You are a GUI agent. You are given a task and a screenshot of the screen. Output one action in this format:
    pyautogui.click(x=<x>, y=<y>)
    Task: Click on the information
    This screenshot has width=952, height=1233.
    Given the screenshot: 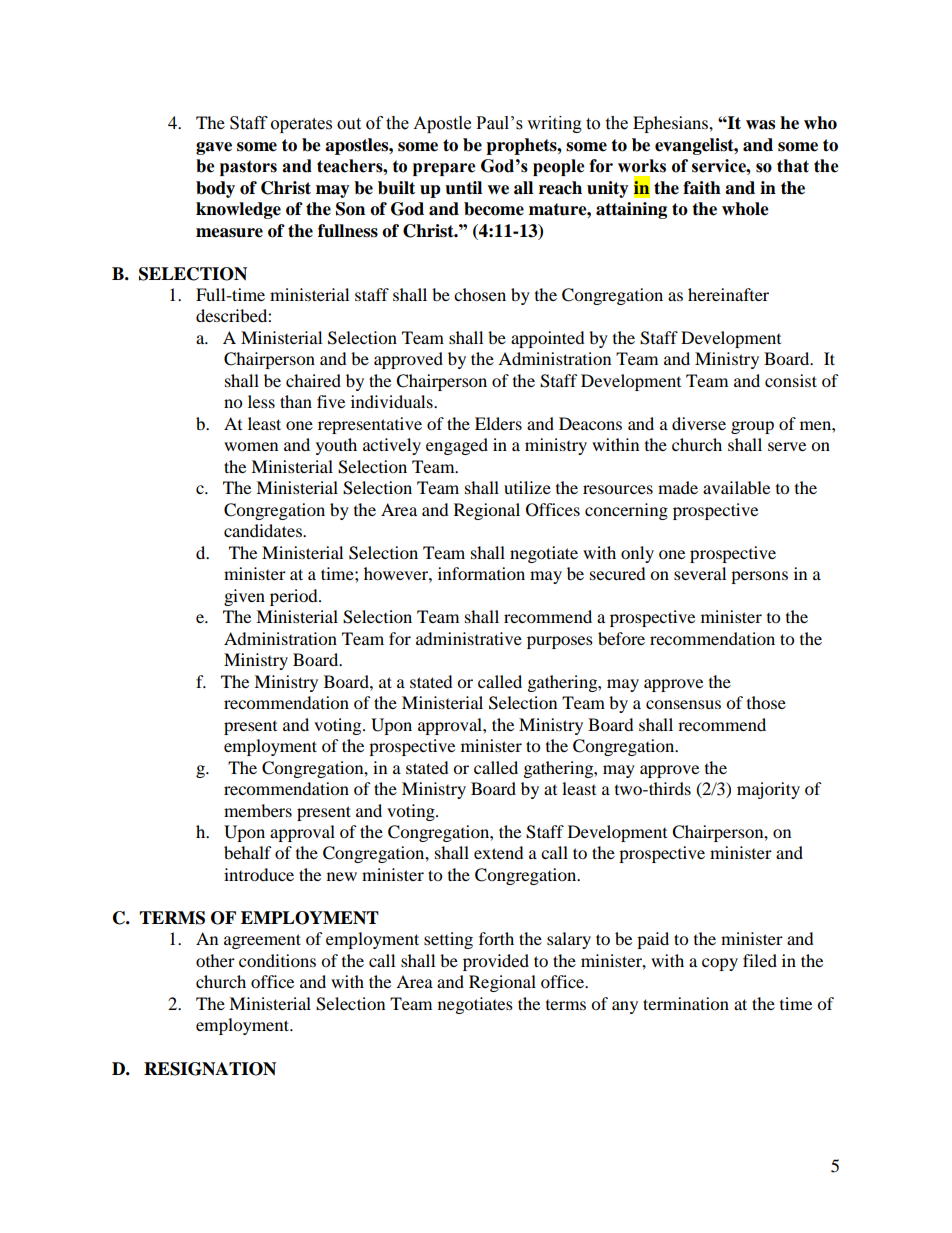 What is the action you would take?
    pyautogui.click(x=481, y=573)
